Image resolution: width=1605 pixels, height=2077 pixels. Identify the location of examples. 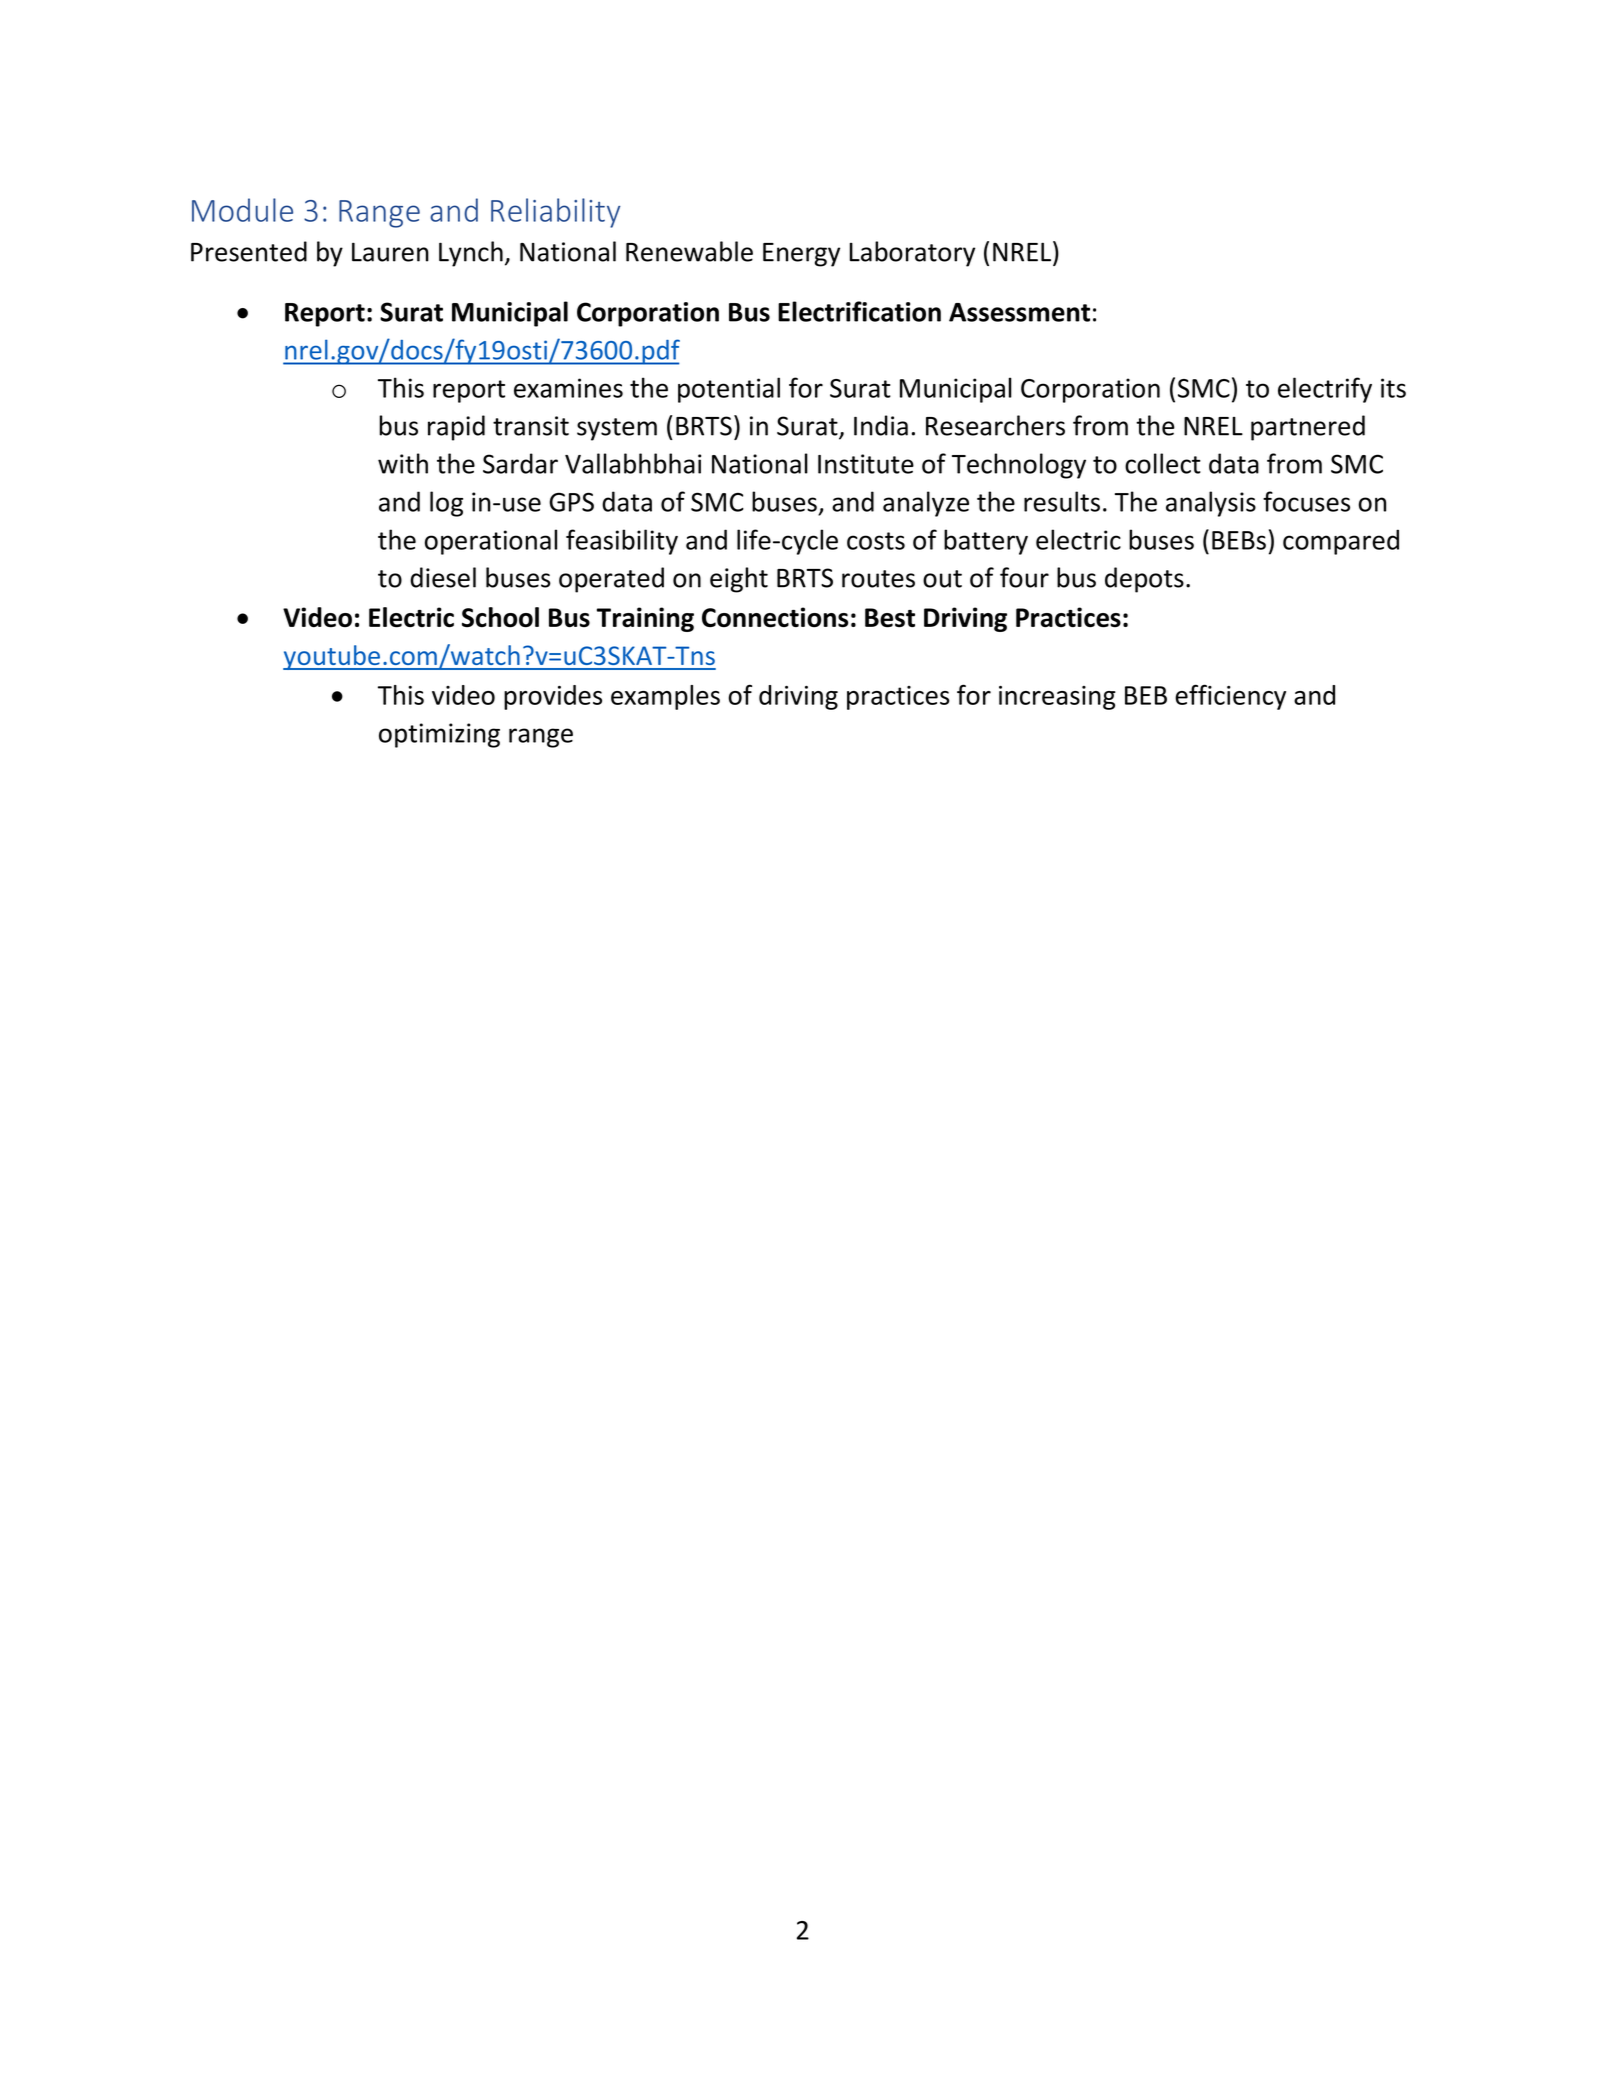
(665, 697).
